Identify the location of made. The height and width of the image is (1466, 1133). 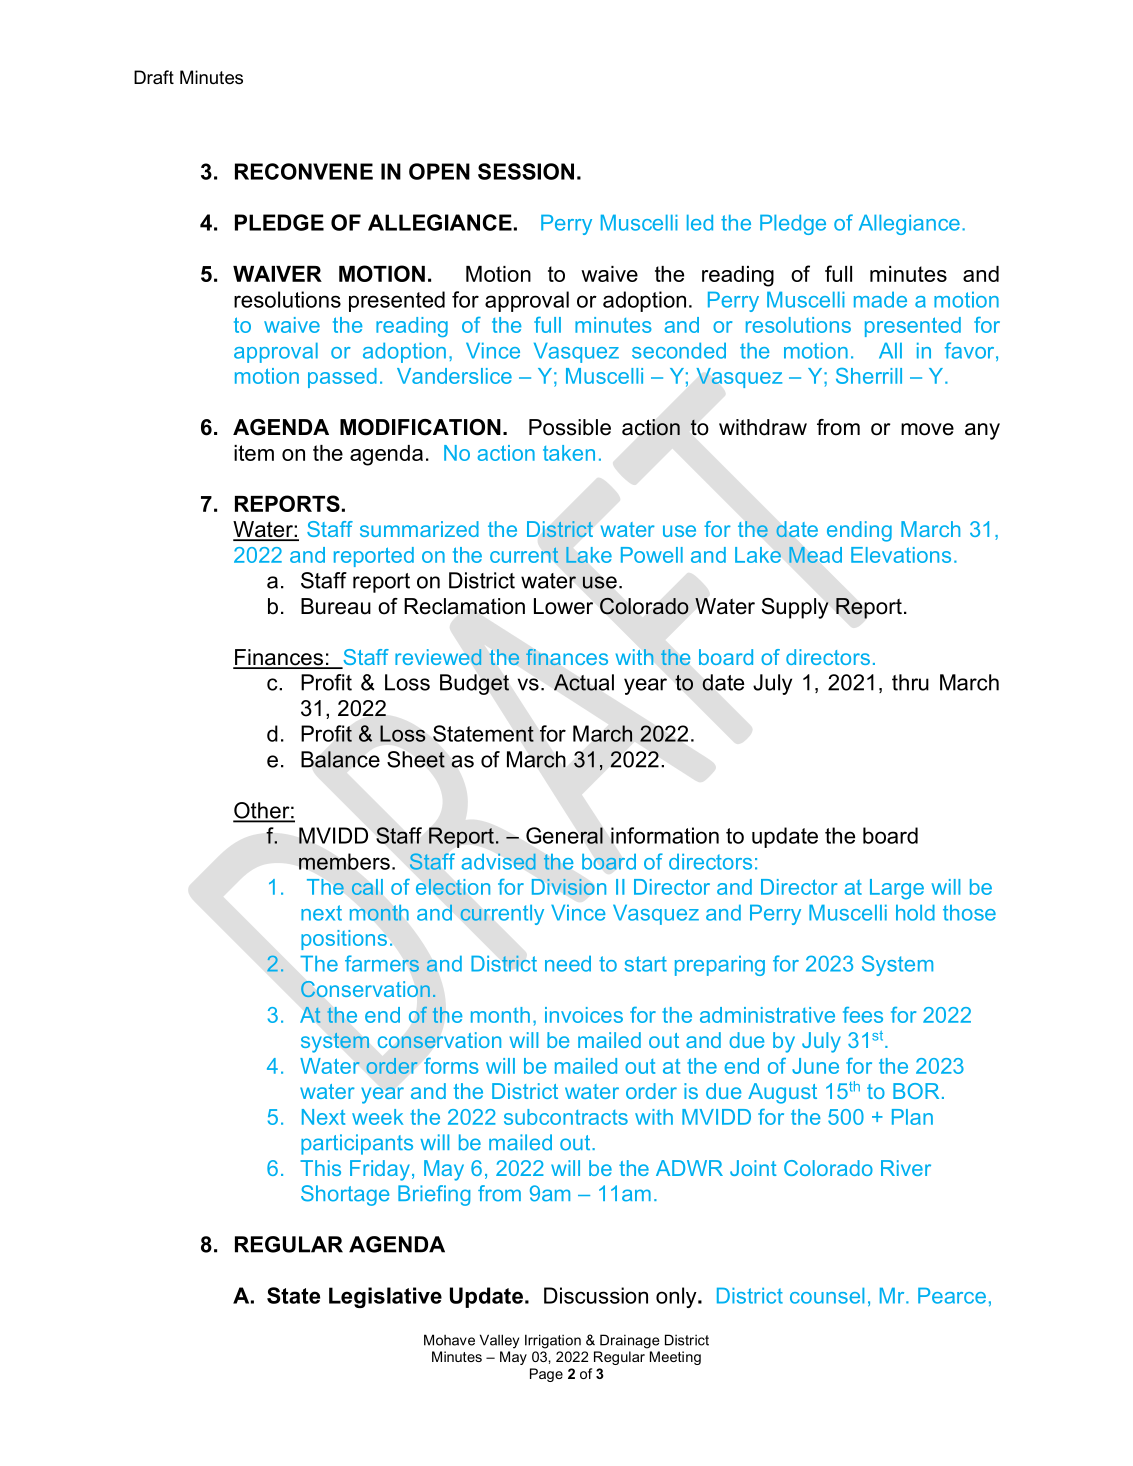
(880, 300).
